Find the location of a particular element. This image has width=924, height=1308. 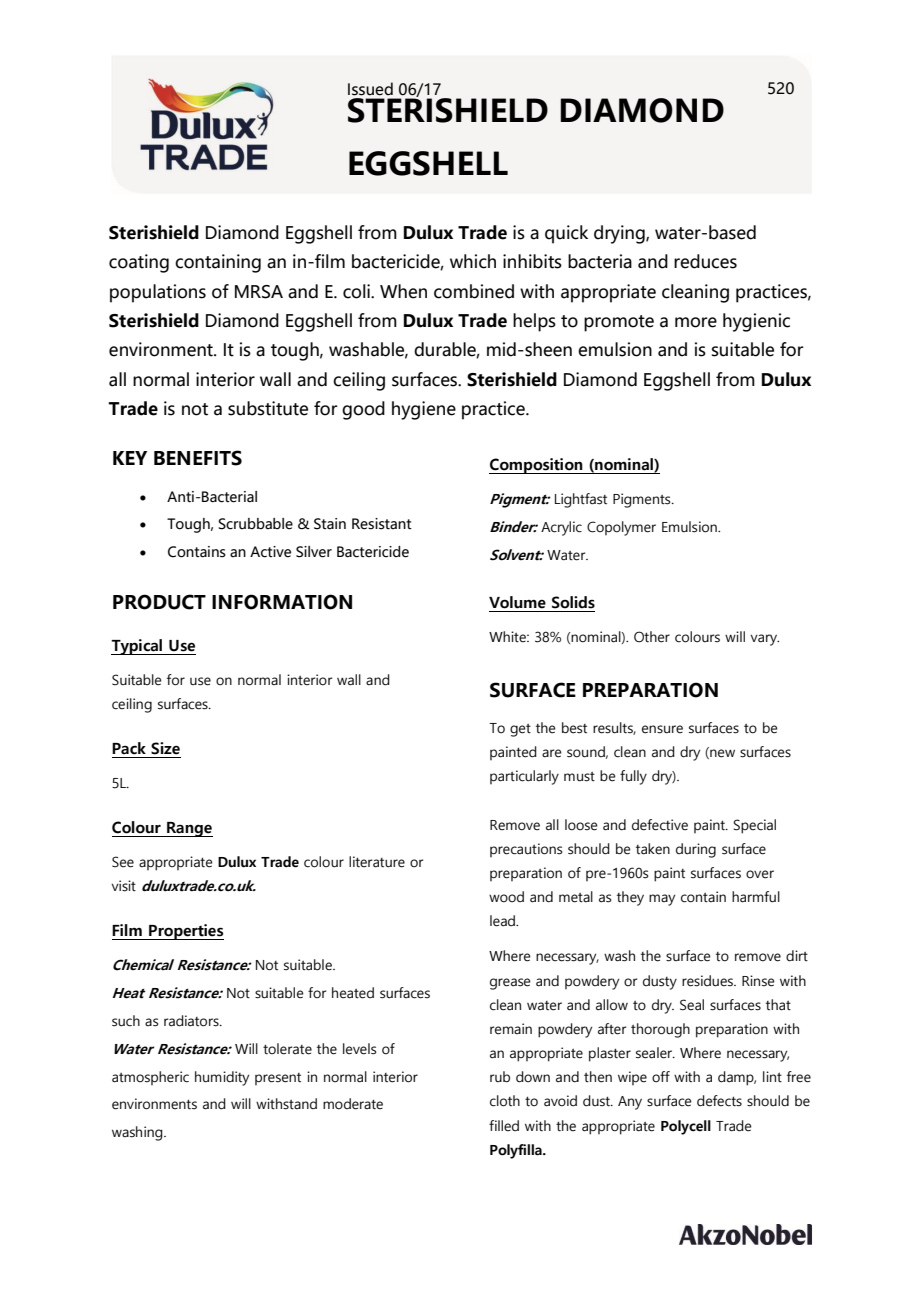

which is located at coordinates (473, 261).
